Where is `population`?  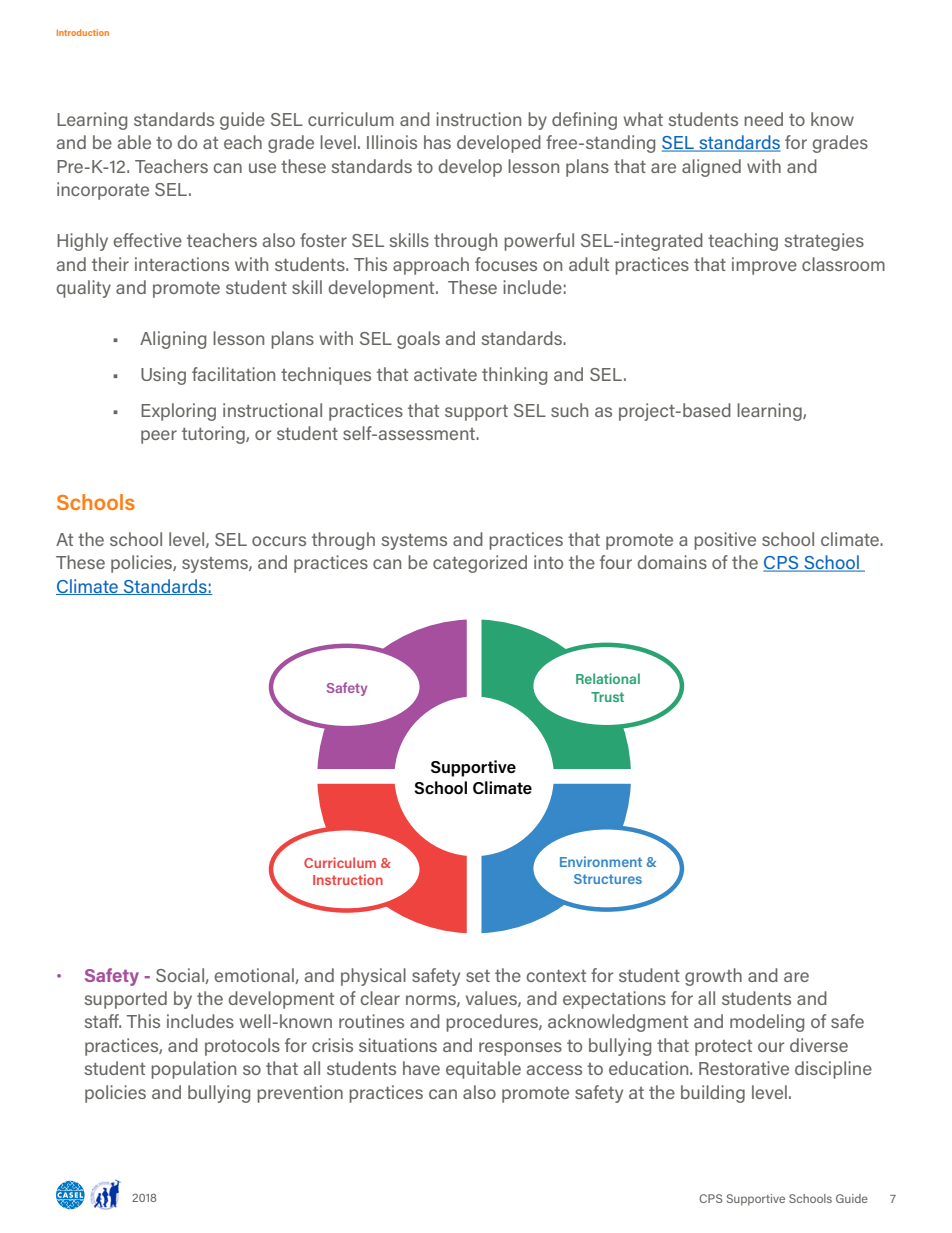
population is located at coordinates (193, 1070).
